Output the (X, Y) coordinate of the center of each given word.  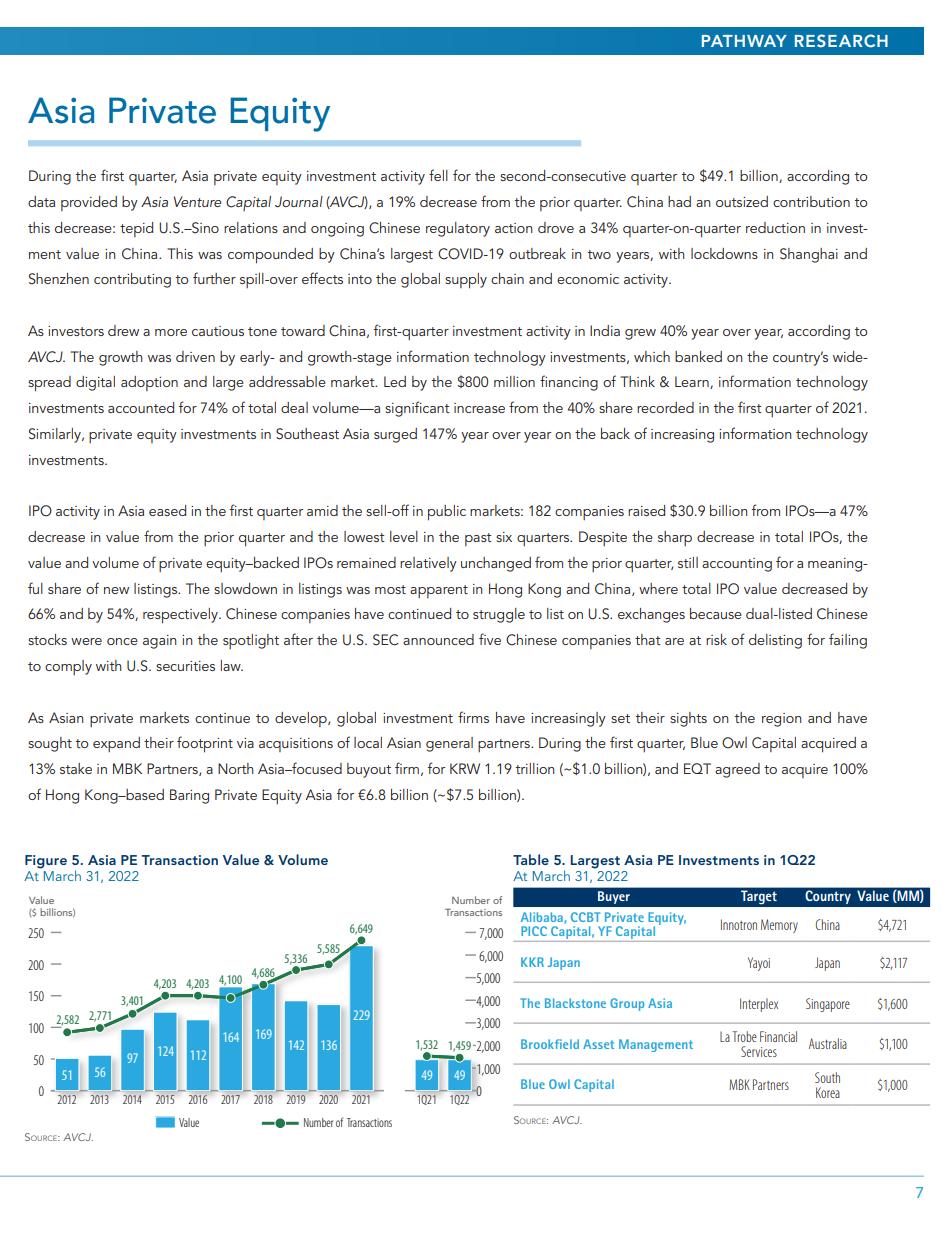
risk (716, 639)
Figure (46, 862)
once (122, 641)
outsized (742, 201)
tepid (136, 229)
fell (438, 175)
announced (438, 639)
